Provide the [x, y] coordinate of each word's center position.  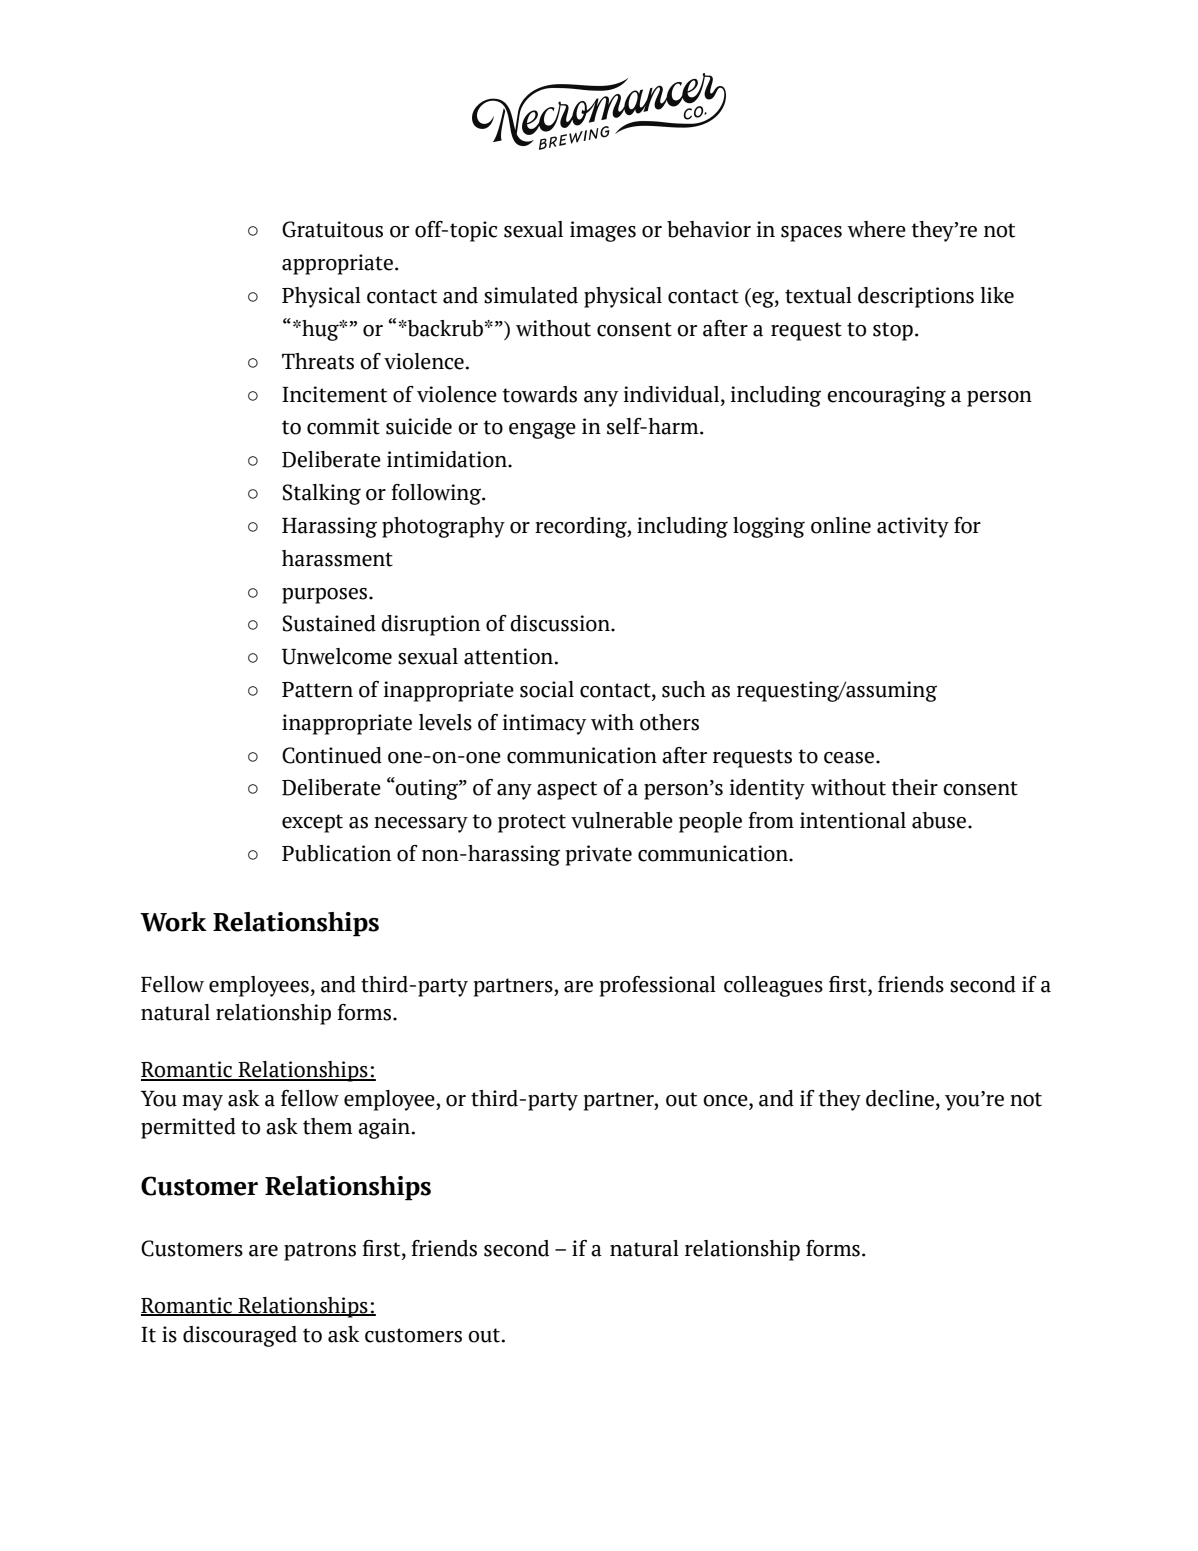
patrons [320, 1251]
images [603, 231]
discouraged [240, 1336]
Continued [332, 755]
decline [900, 1098]
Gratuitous [332, 229]
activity [913, 527]
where [876, 229]
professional [658, 986]
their [915, 787]
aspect [567, 790]
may [202, 1103]
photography [443, 527]
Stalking [322, 494]
